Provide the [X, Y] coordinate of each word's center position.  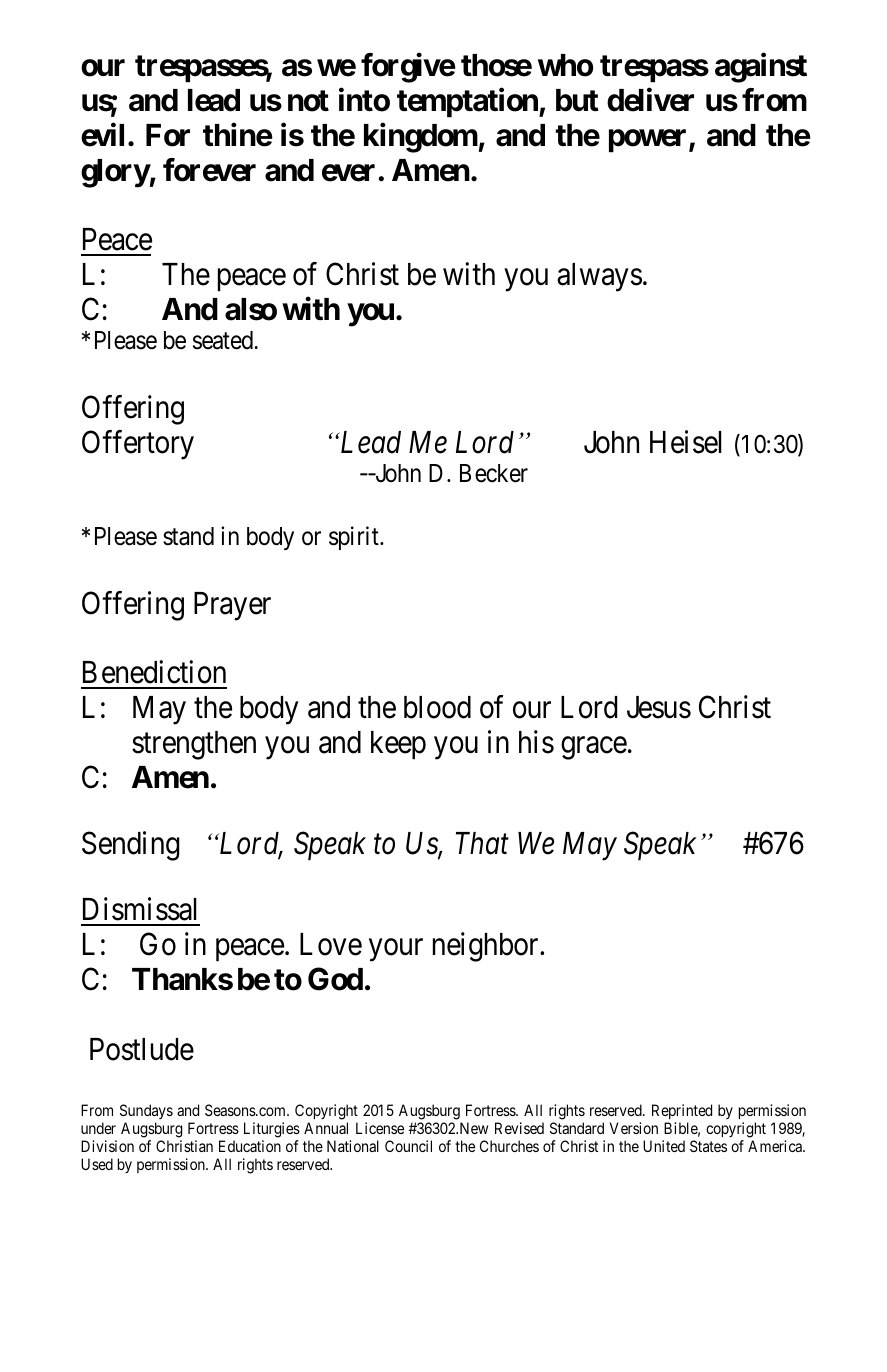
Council [408, 1146]
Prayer [232, 606]
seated [224, 340]
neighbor [487, 947]
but [577, 100]
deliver [650, 100]
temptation [468, 103]
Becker [494, 473]
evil [102, 135]
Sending [131, 846]
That [482, 843]
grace [594, 748]
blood [437, 707]
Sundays [146, 1111]
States [708, 1146]
